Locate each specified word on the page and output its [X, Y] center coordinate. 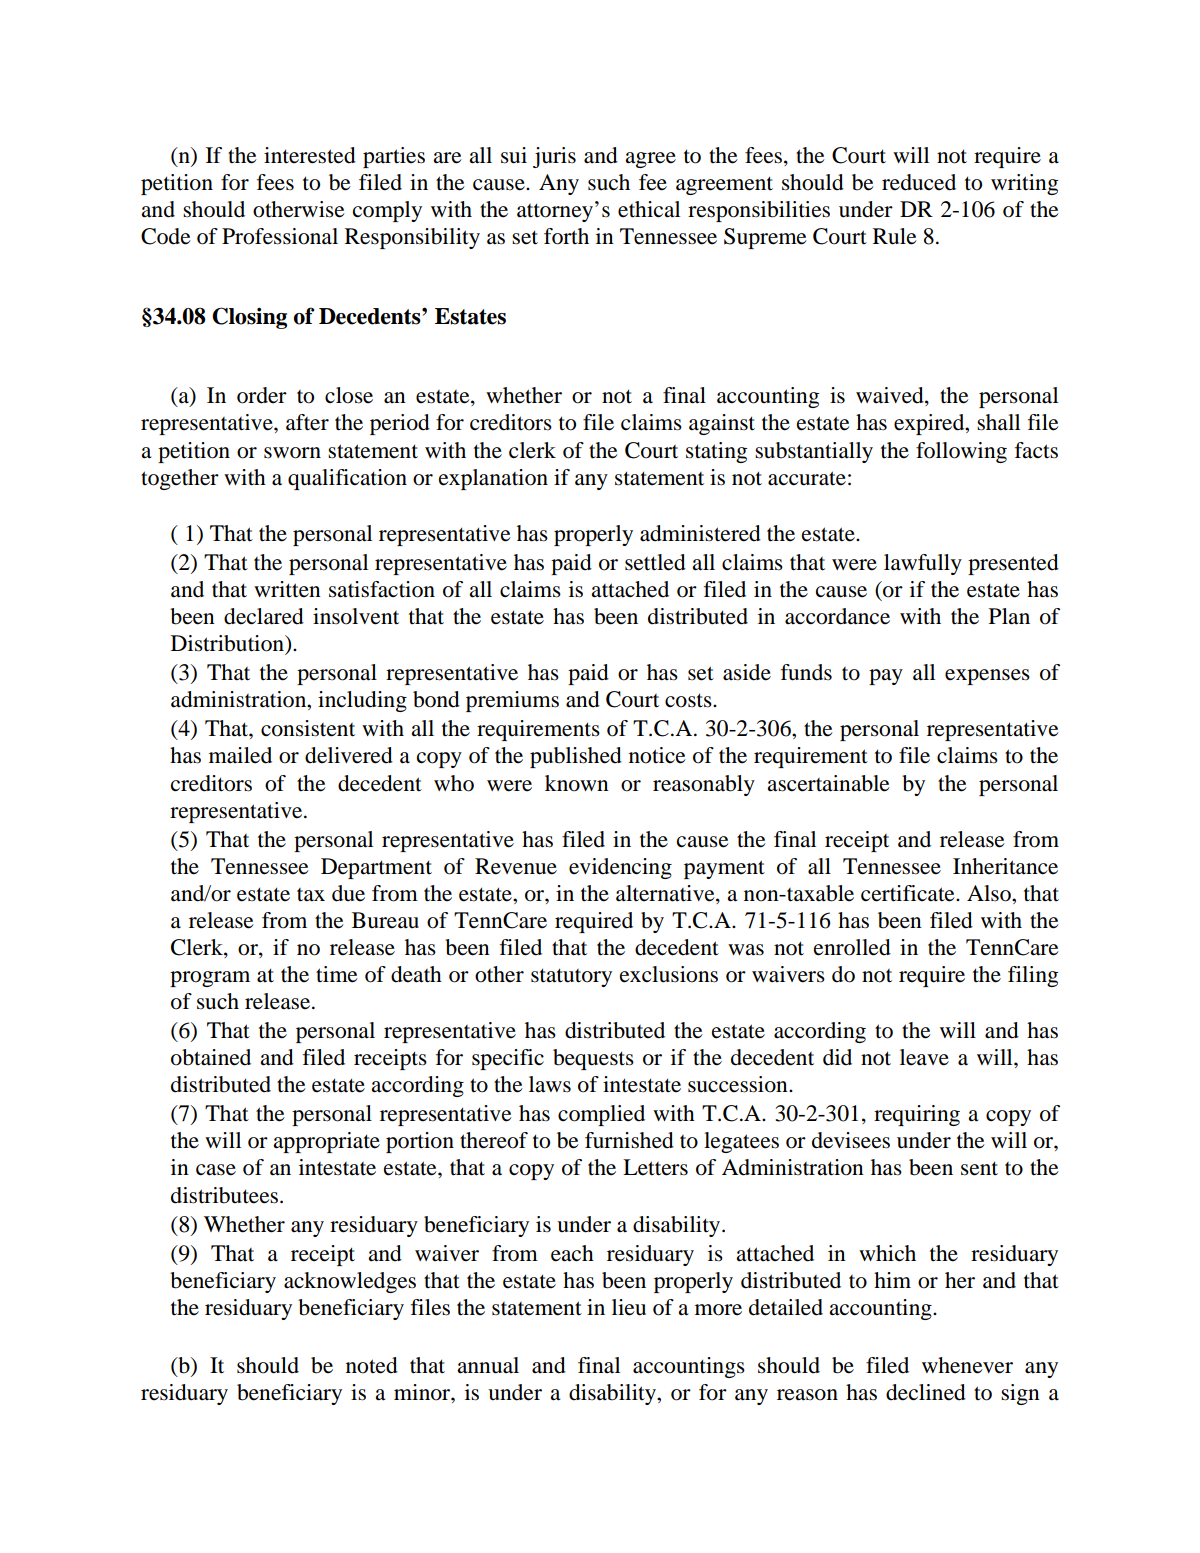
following [961, 452]
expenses [987, 677]
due [348, 893]
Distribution [228, 643]
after [307, 422]
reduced [919, 182]
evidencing [620, 868]
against [722, 424]
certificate [909, 893]
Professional [280, 236]
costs [689, 700]
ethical [649, 209]
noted [372, 1365]
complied [601, 1115]
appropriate [326, 1142]
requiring [917, 1115]
